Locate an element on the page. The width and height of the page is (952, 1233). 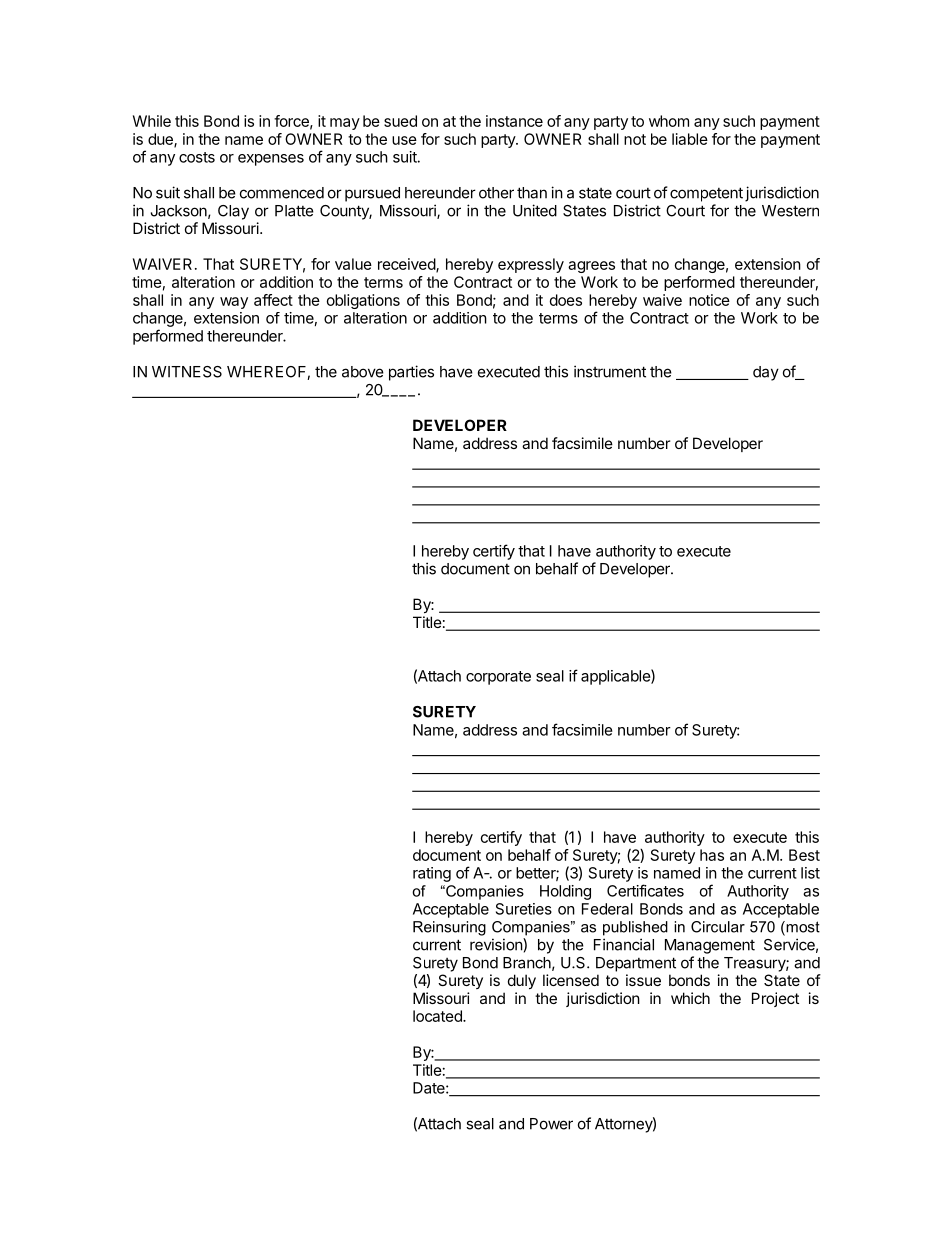
parties is located at coordinates (411, 373).
